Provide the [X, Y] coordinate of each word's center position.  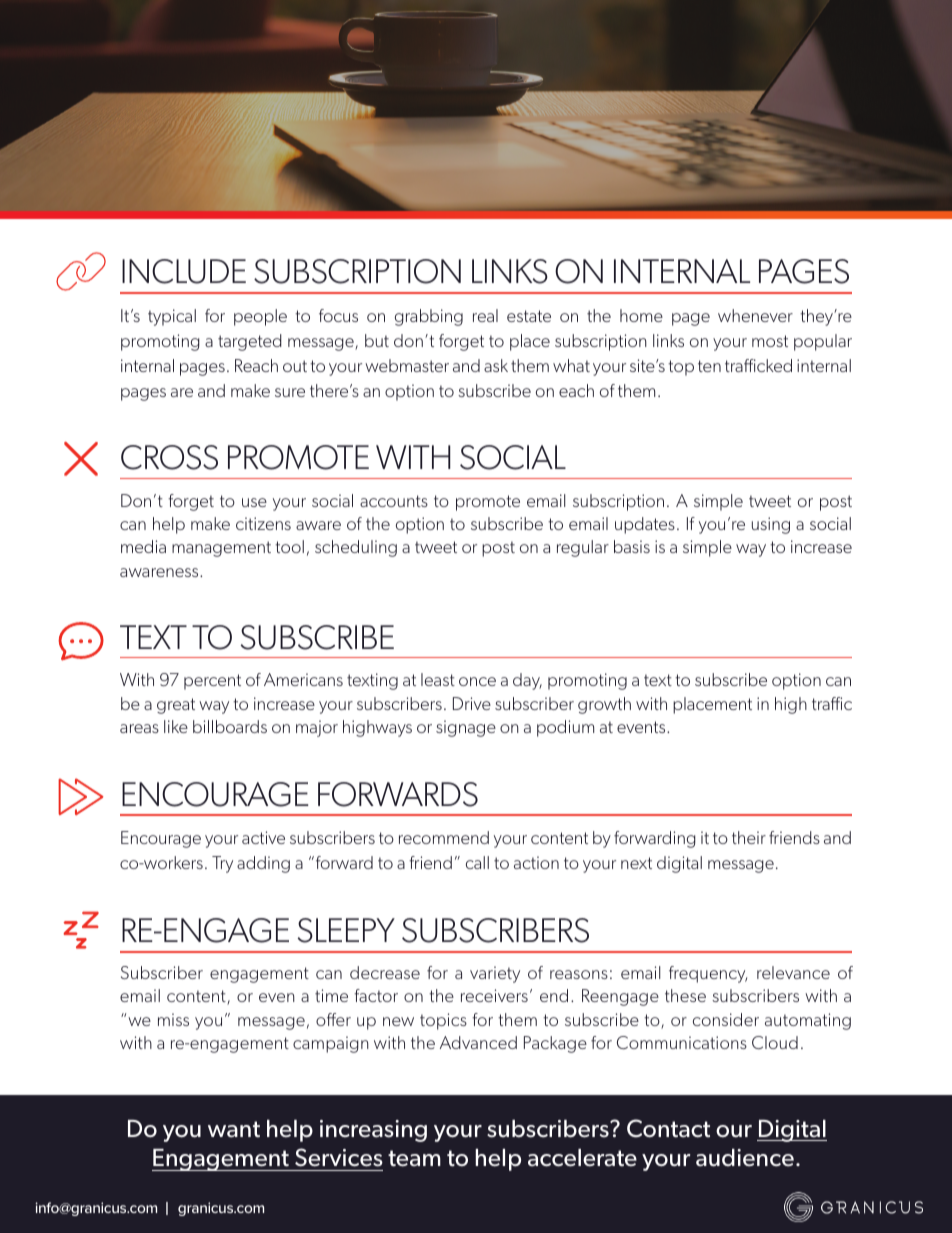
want [234, 1129]
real [485, 315]
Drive [472, 703]
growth [604, 705]
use [254, 502]
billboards [230, 726]
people [260, 317]
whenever [755, 315]
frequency [708, 974]
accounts [394, 501]
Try [222, 864]
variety [495, 974]
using [771, 525]
